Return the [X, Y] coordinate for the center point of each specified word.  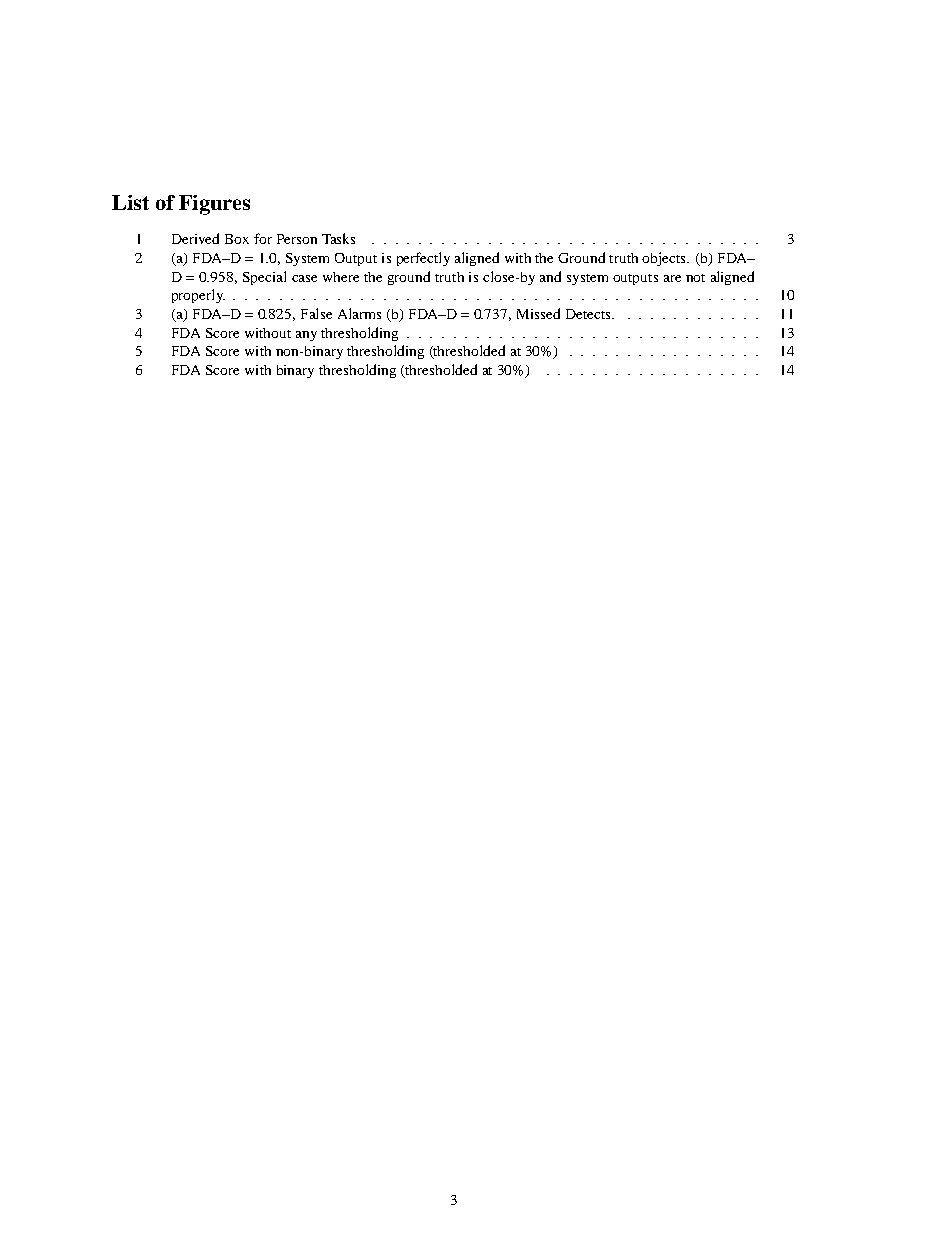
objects [665, 259]
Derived [195, 238]
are [672, 278]
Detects [589, 314]
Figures [214, 205]
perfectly [423, 259]
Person [297, 239]
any [306, 336]
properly [198, 296]
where [341, 277]
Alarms [359, 313]
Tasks [338, 238]
